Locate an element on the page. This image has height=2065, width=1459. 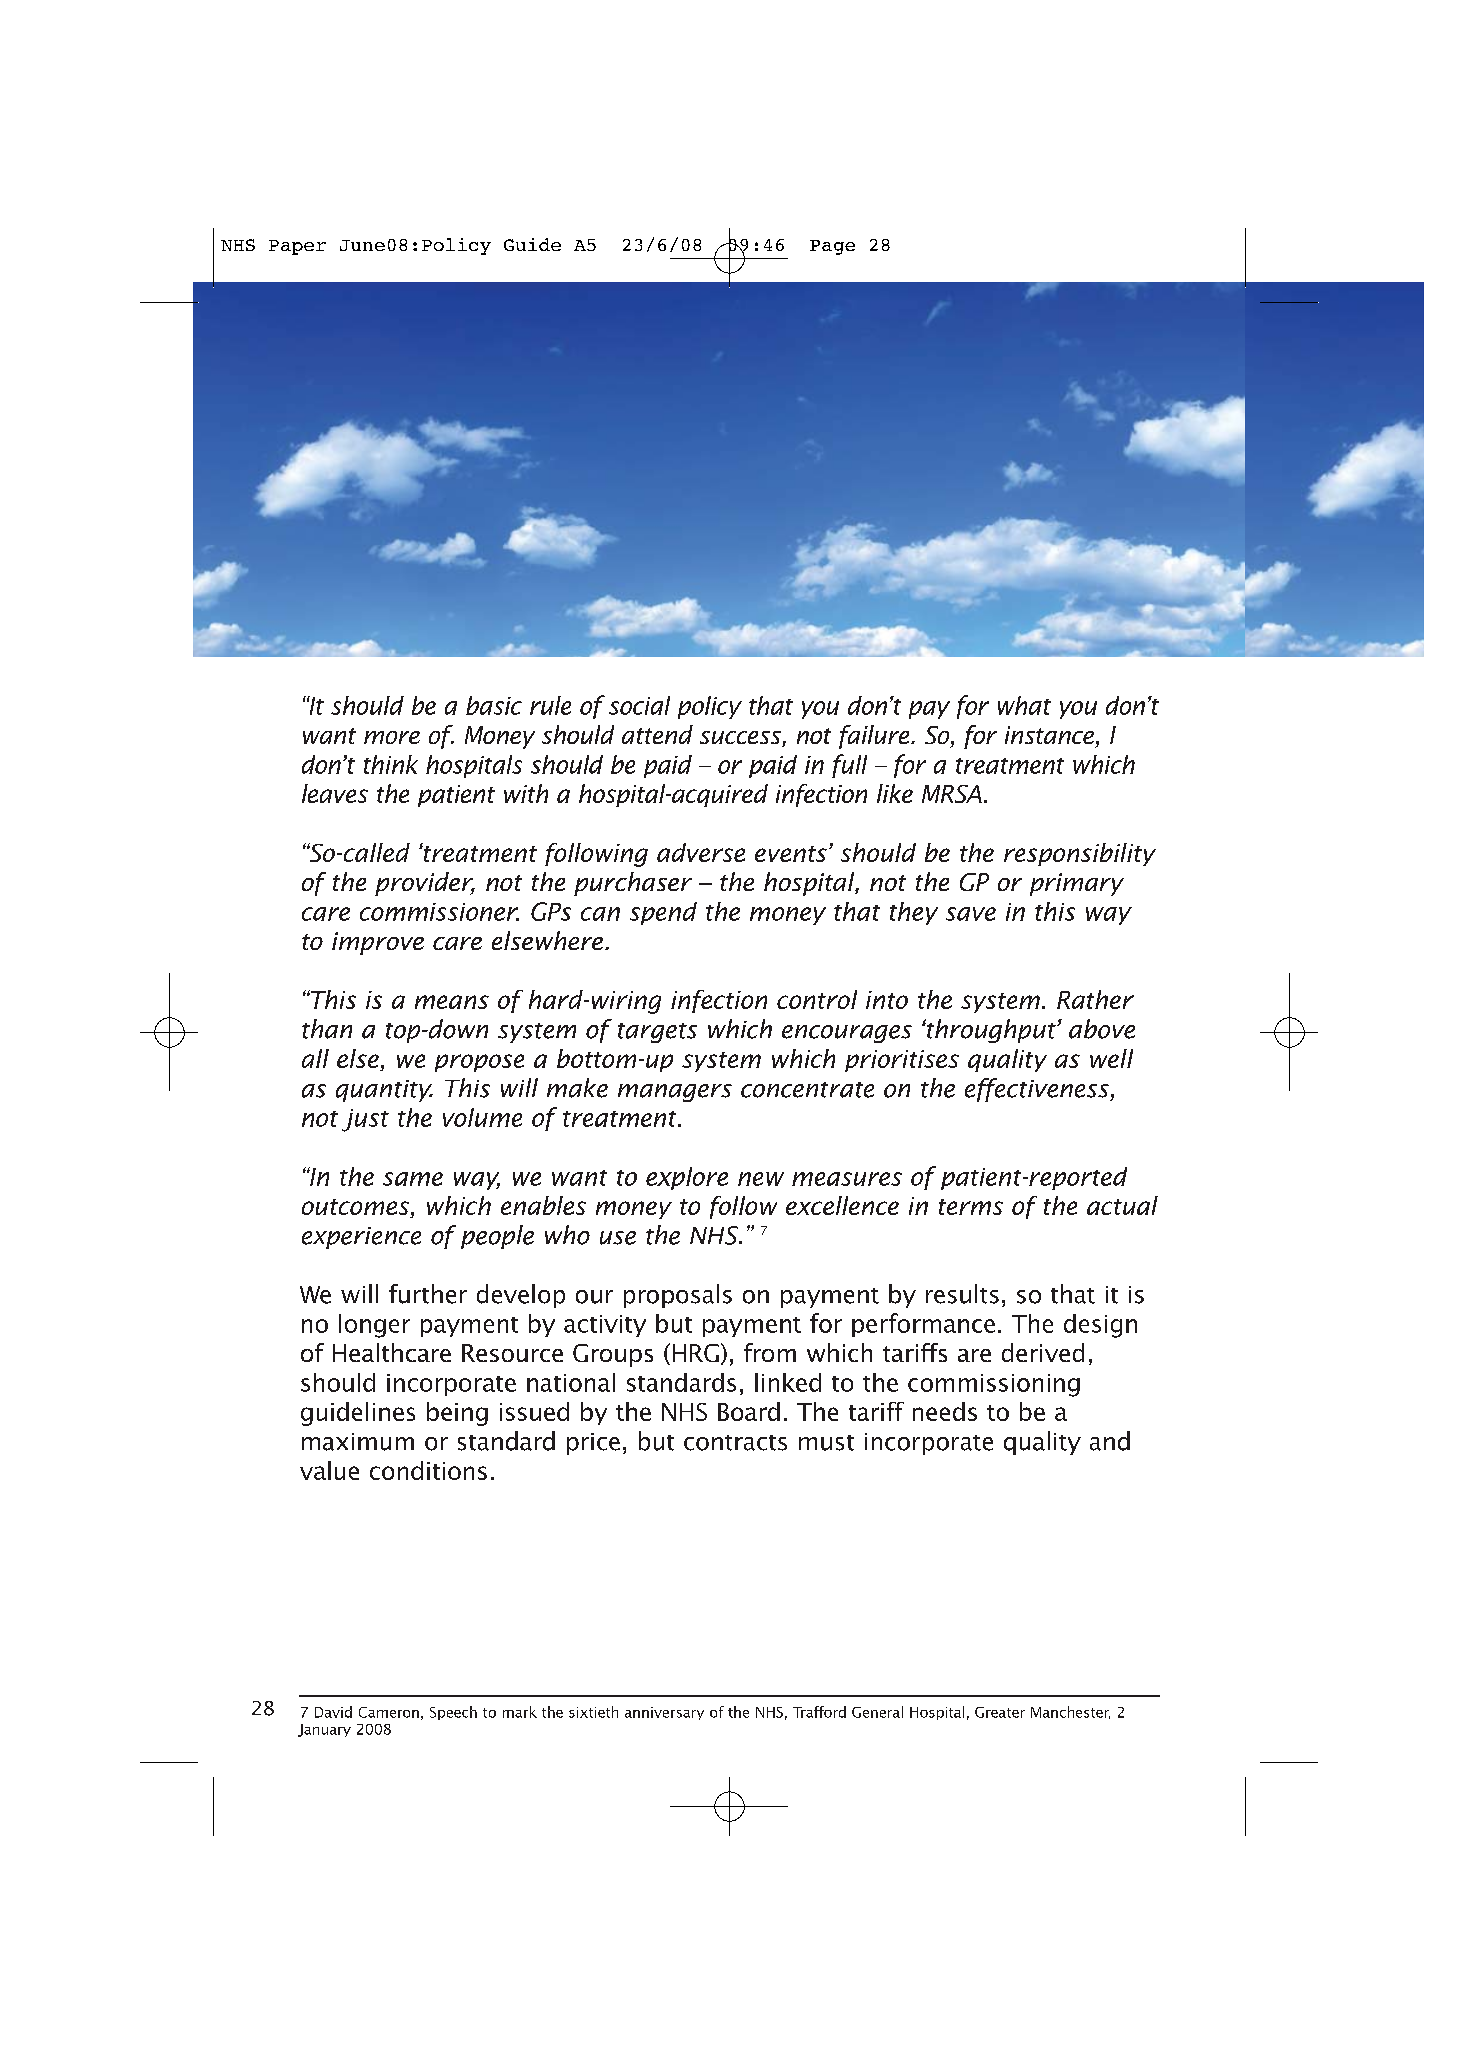
anniversary is located at coordinates (664, 1713).
